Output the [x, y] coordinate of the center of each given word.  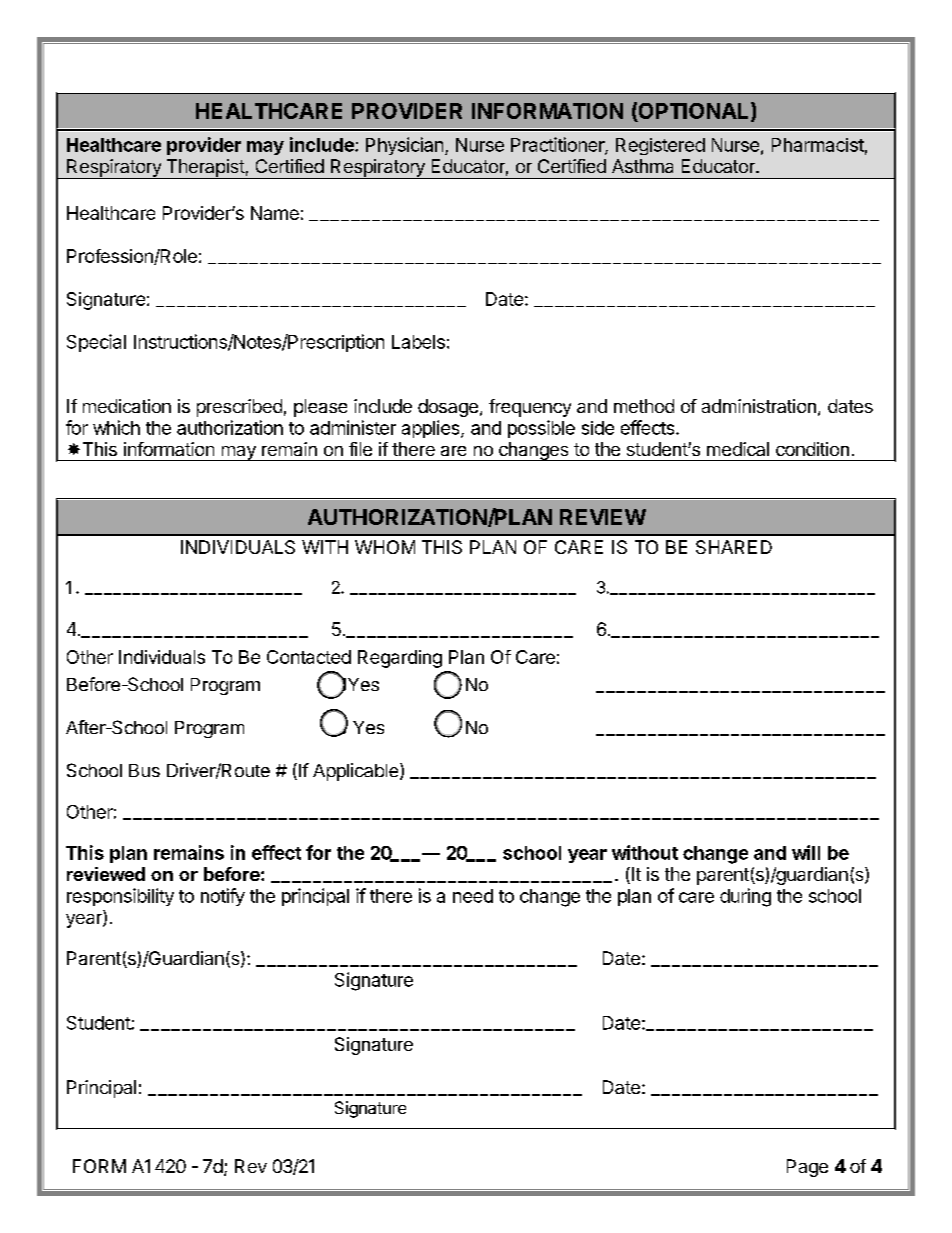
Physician [404, 146]
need [473, 896]
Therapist [205, 169]
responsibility [120, 897]
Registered [660, 146]
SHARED [734, 547]
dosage [448, 408]
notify [223, 897]
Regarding [400, 659]
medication [127, 406]
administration [759, 406]
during [745, 897]
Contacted [309, 657]
